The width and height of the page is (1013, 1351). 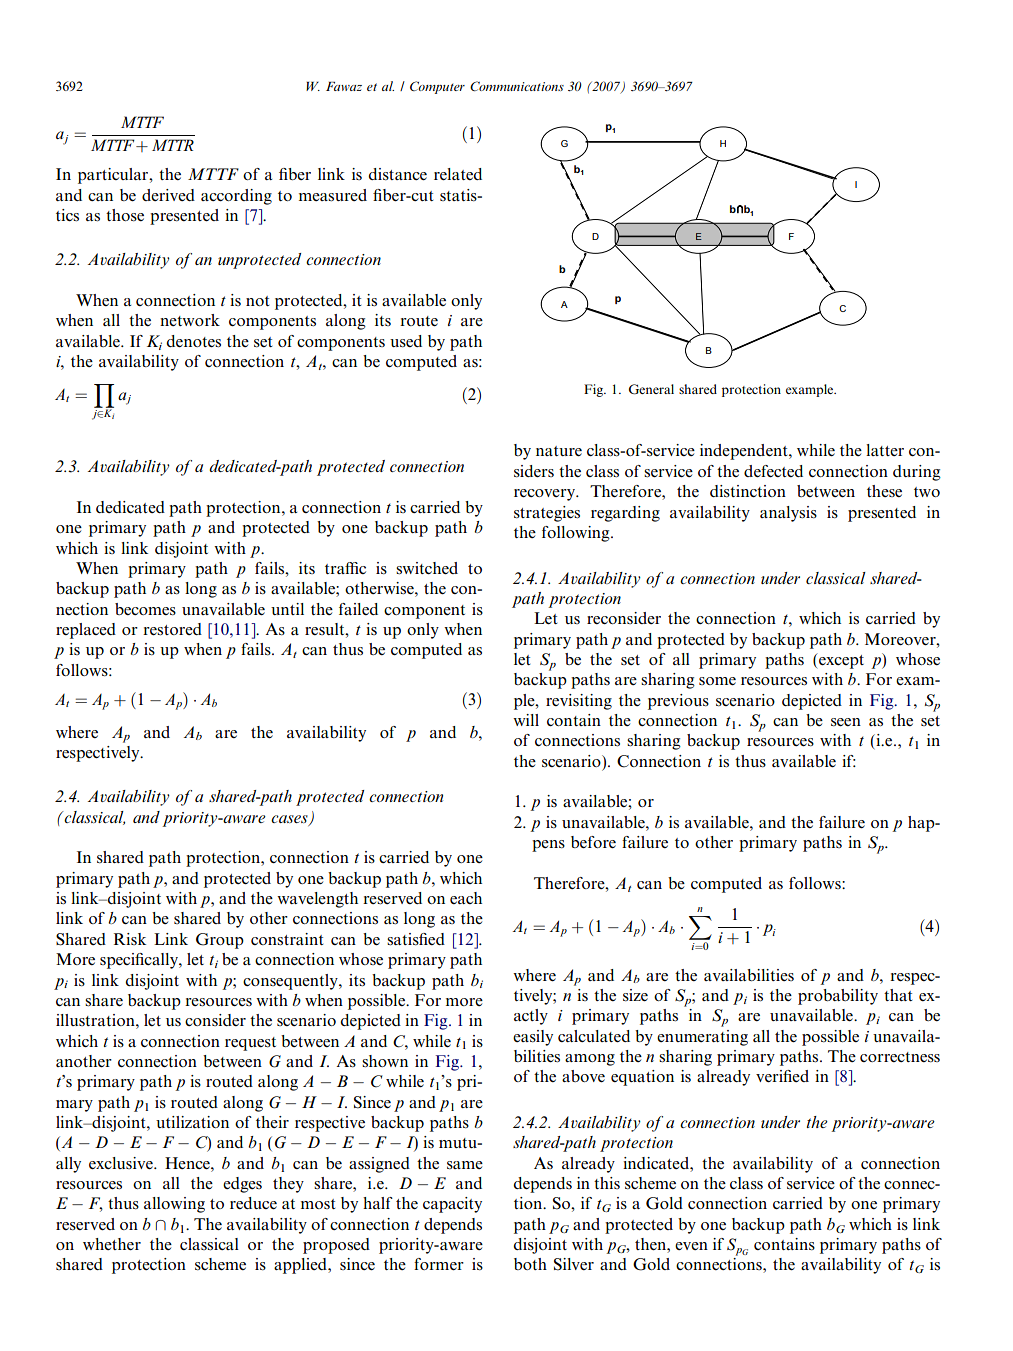 I want to click on allowing, so click(x=174, y=1205).
